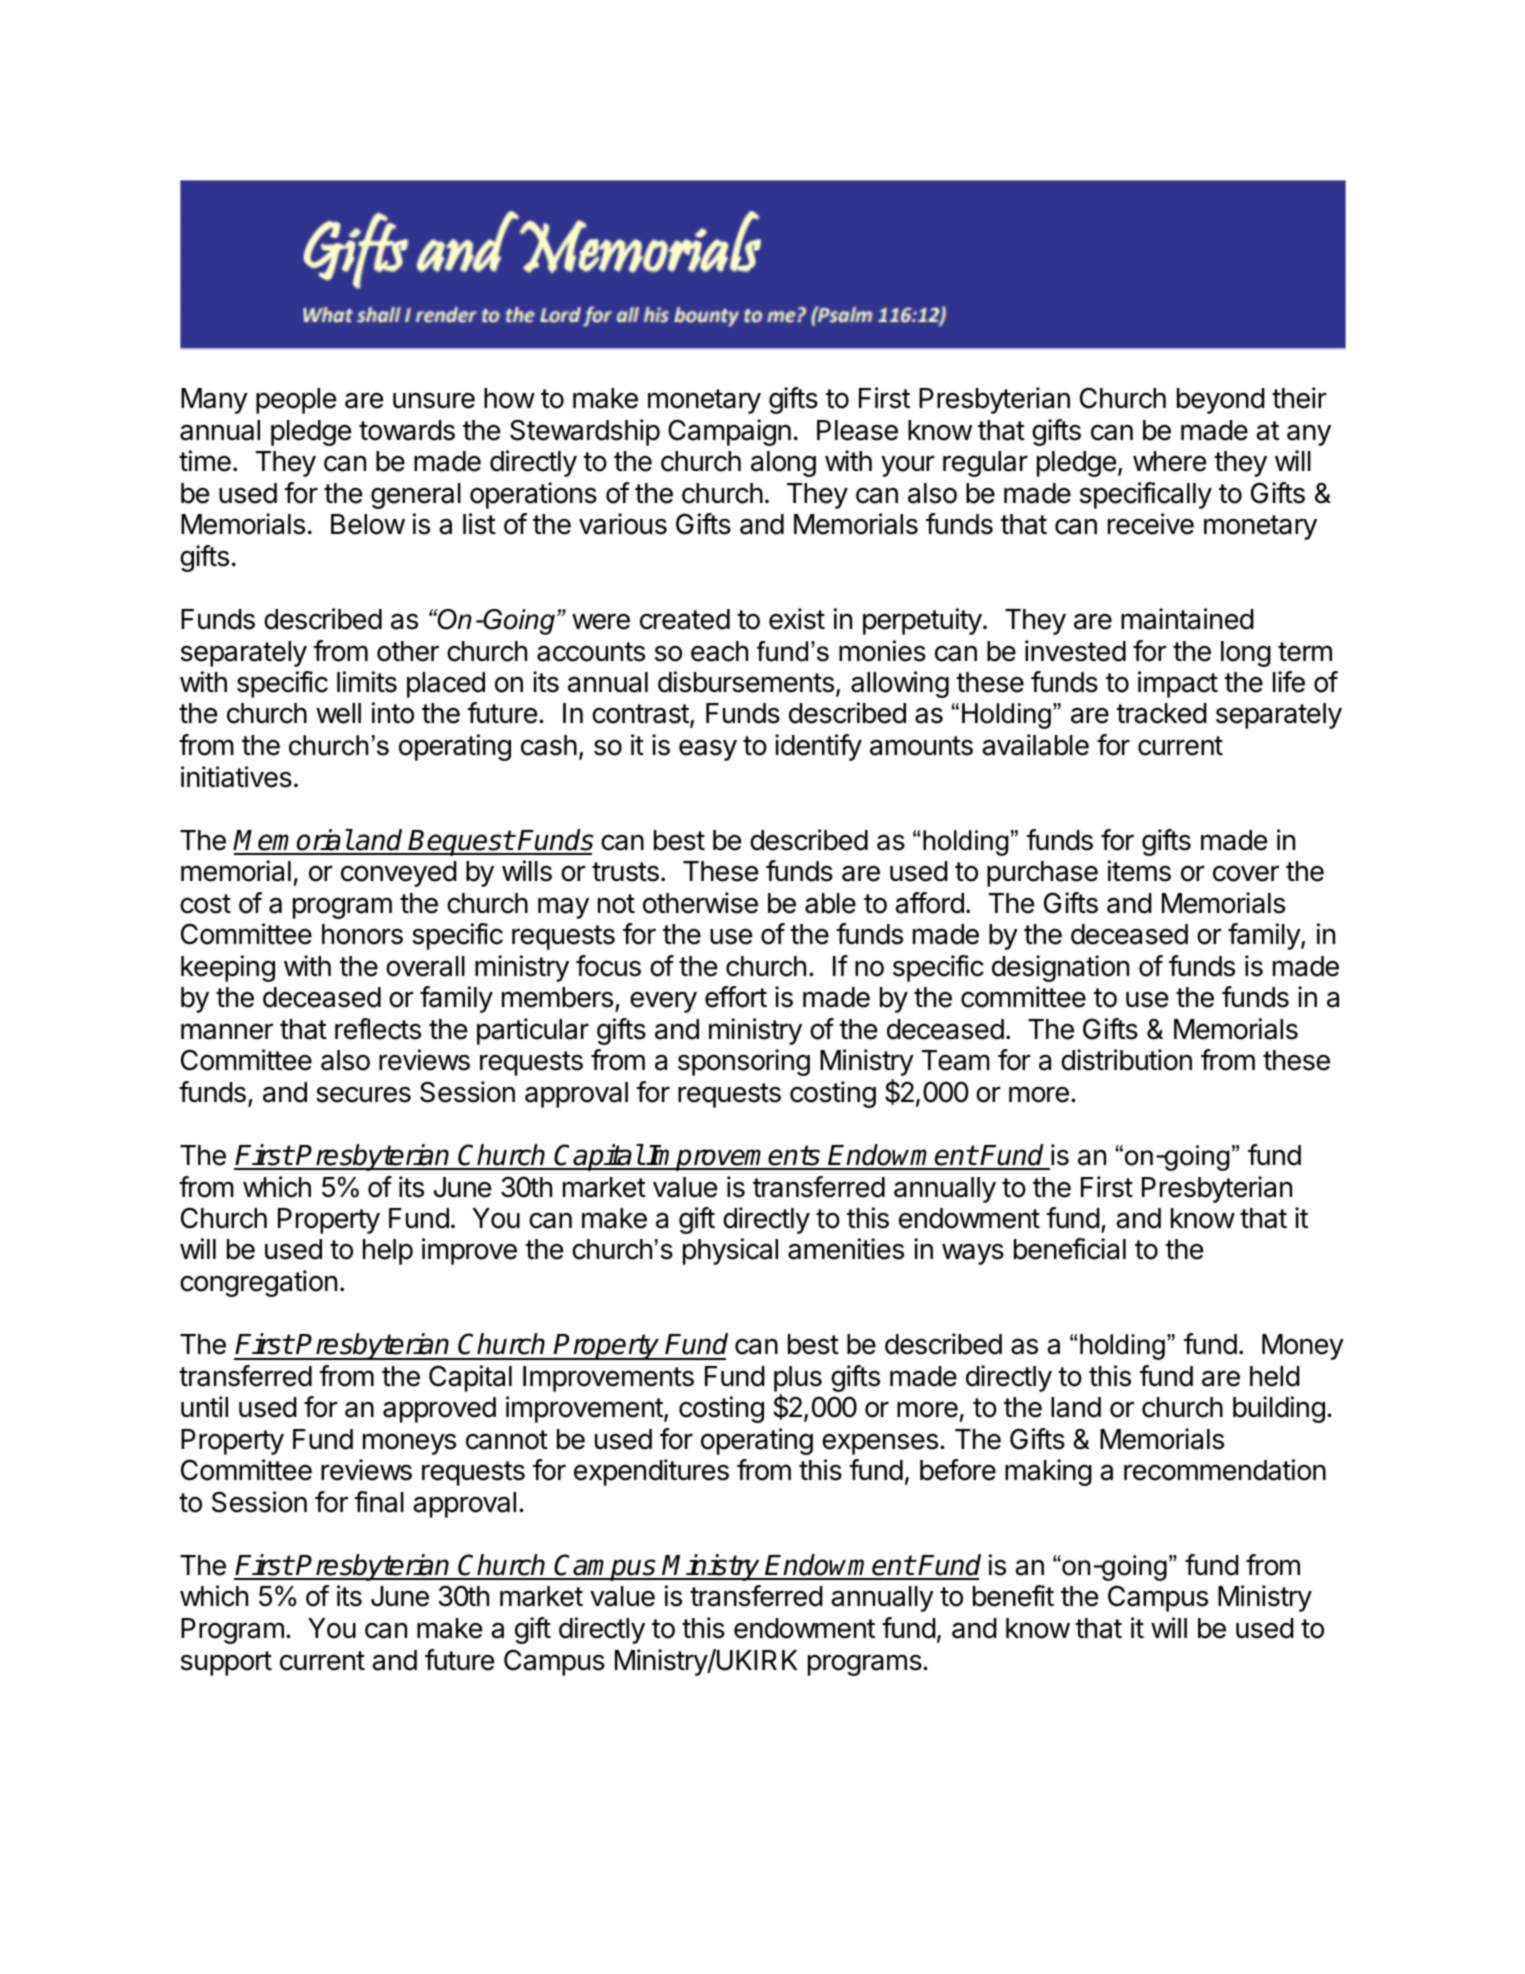  What do you see at coordinates (729, 432) in the screenshot?
I see `Campaign` at bounding box center [729, 432].
